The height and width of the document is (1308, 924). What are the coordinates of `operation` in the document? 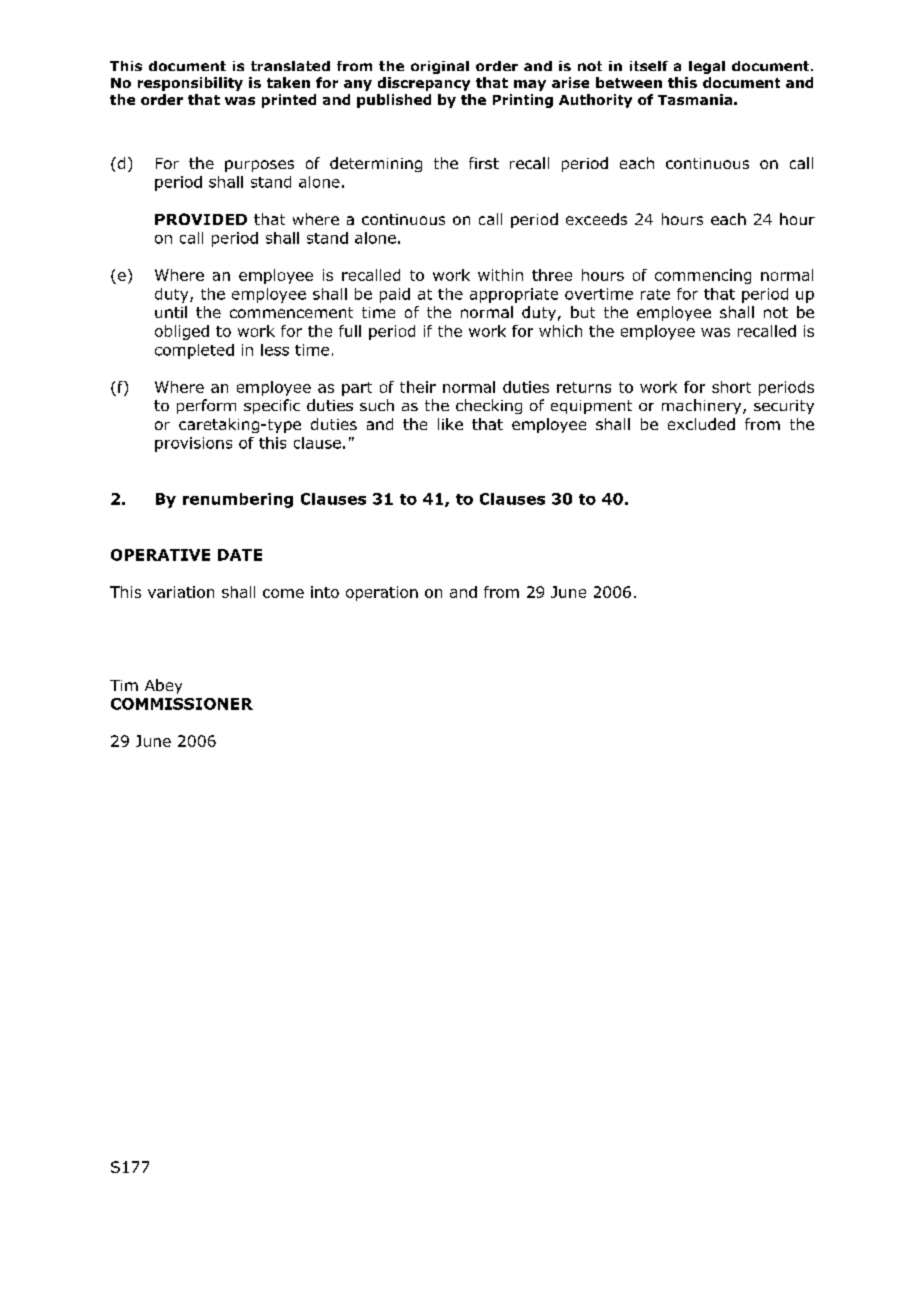 It's located at (382, 593).
